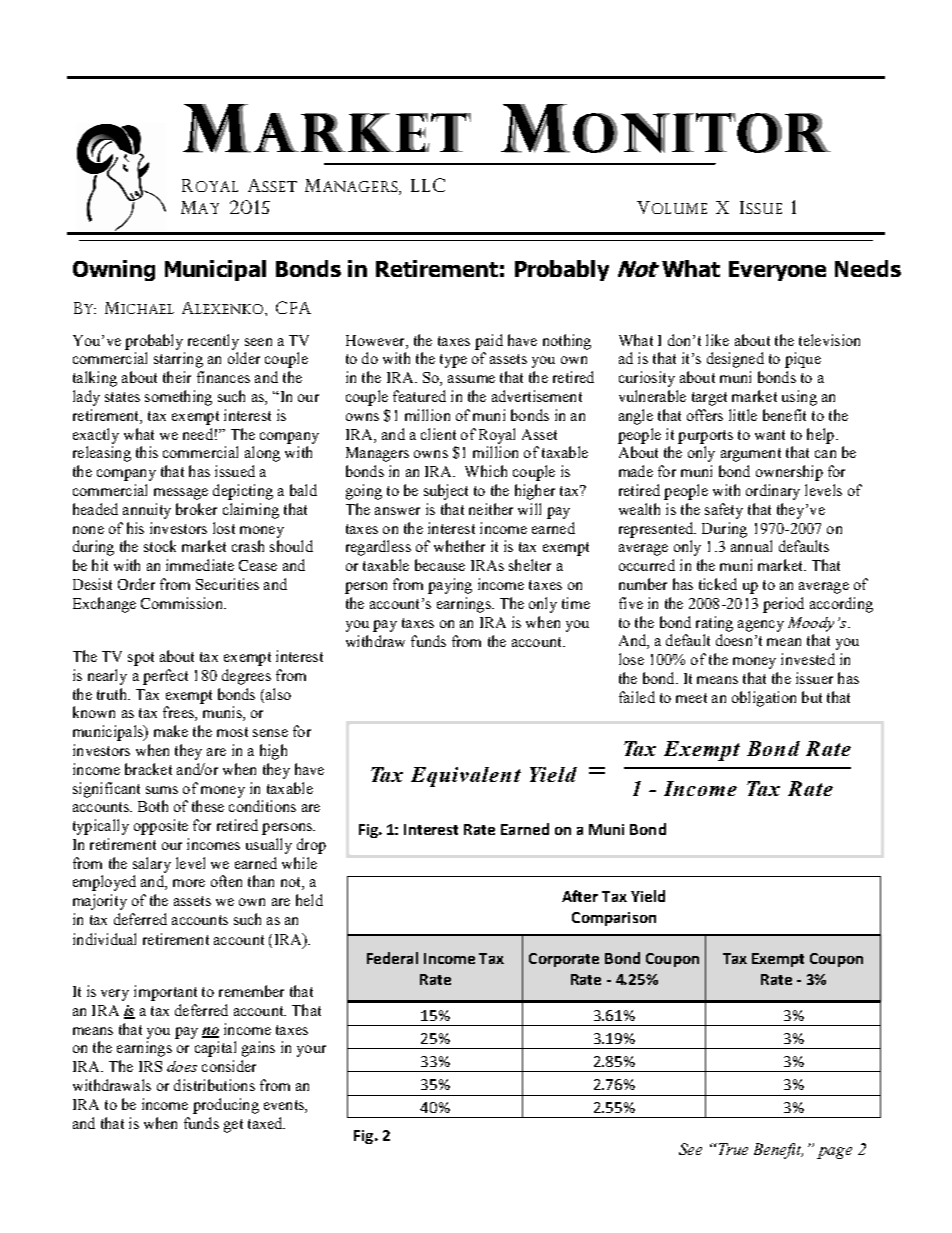 The image size is (952, 1233). Describe the element at coordinates (114, 270) in the image. I see `Owning` at that location.
